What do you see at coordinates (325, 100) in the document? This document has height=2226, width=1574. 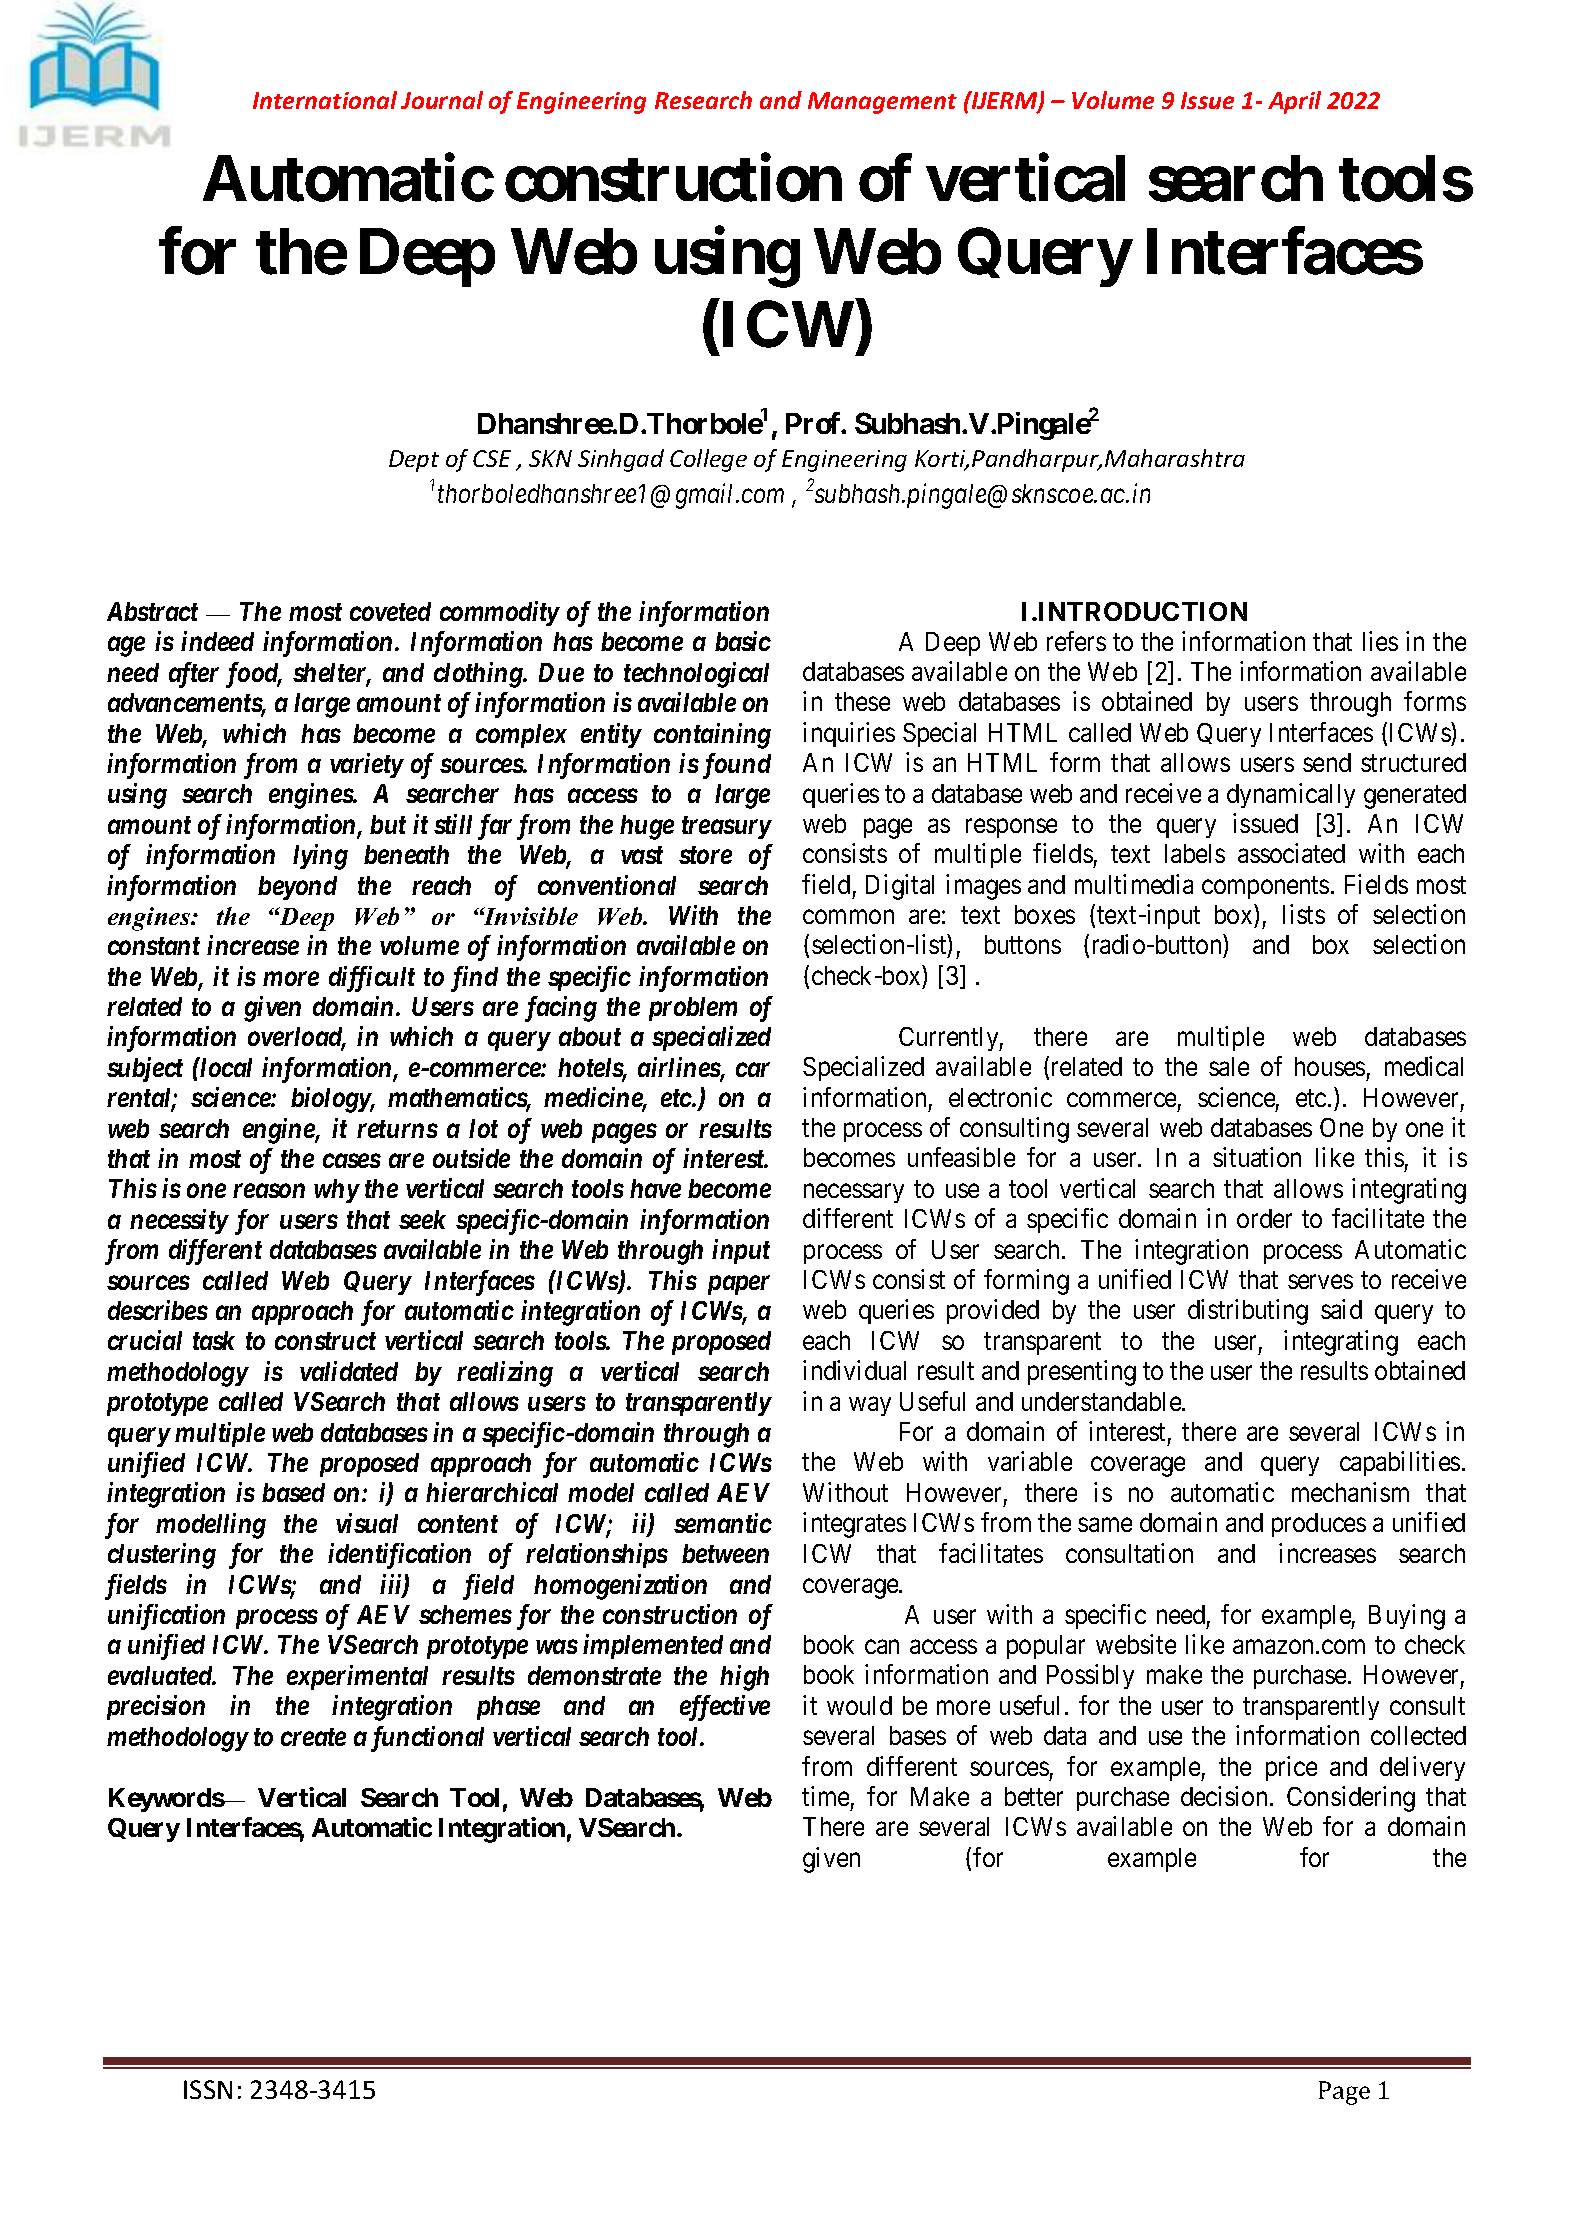 I see `International` at bounding box center [325, 100].
